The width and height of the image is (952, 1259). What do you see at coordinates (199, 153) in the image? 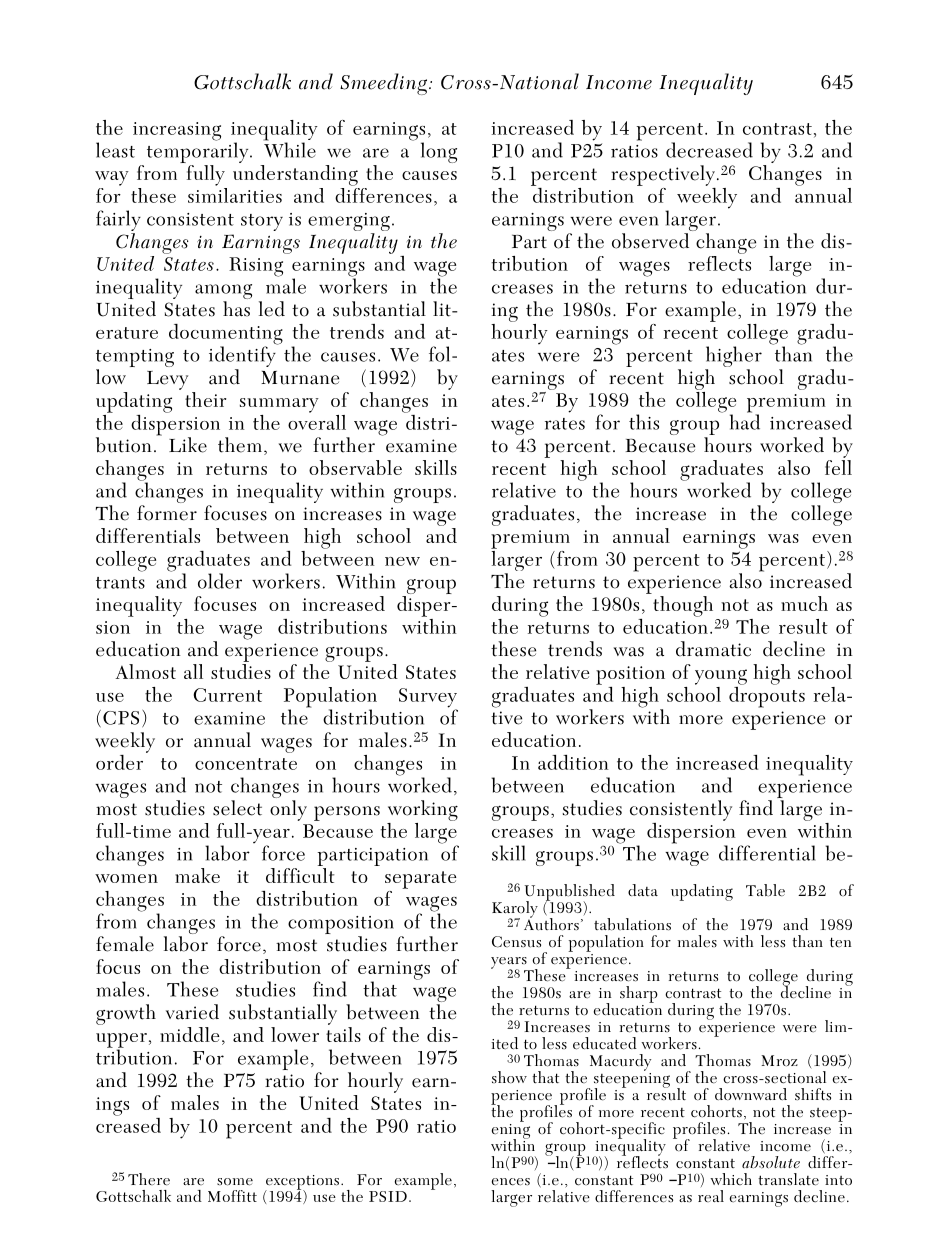
I see `temporarily` at bounding box center [199, 153].
